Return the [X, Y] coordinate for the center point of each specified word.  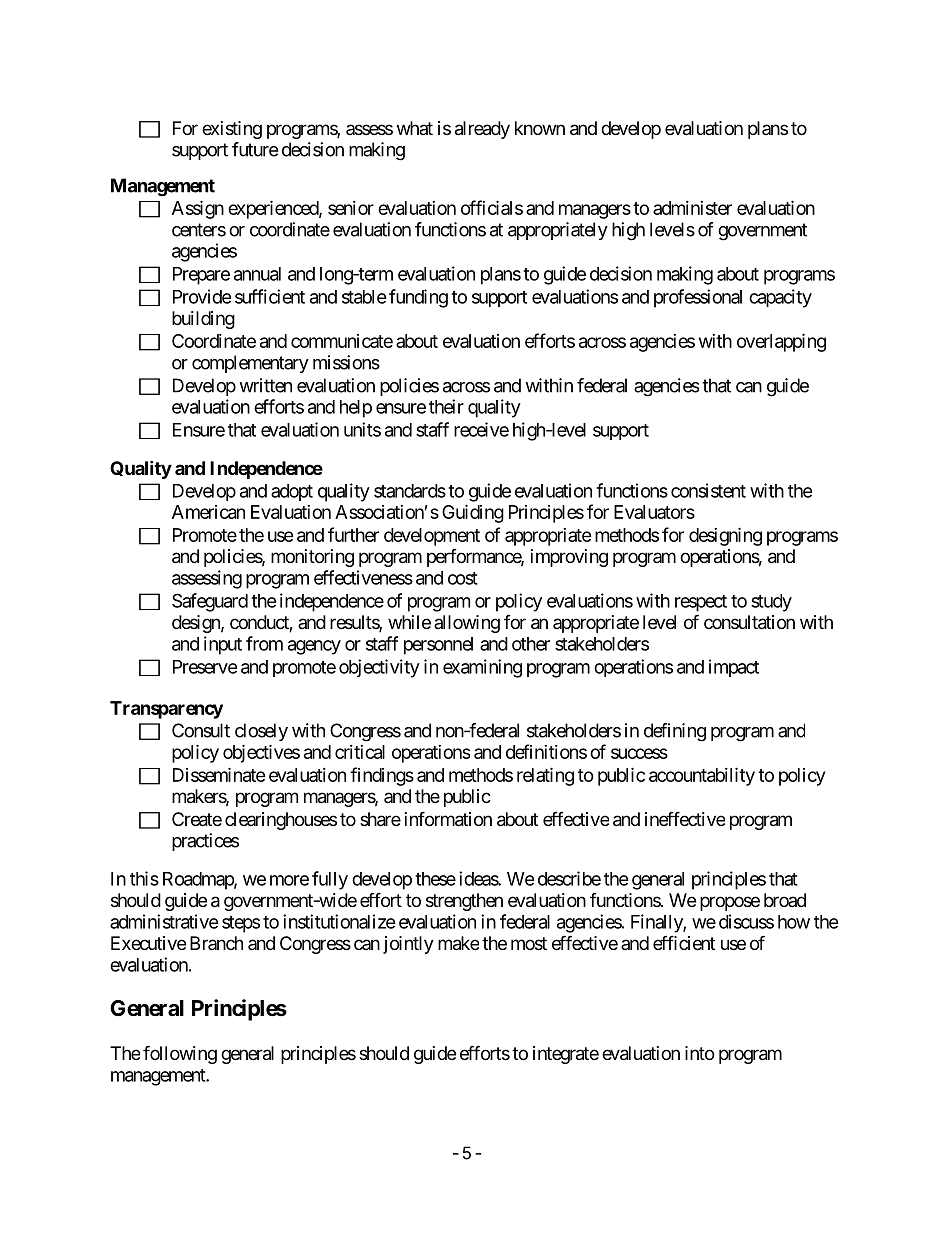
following [180, 1054]
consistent [708, 490]
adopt [292, 492]
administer [692, 208]
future [255, 149]
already [482, 130]
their [446, 406]
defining [675, 732]
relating [545, 776]
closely [261, 732]
